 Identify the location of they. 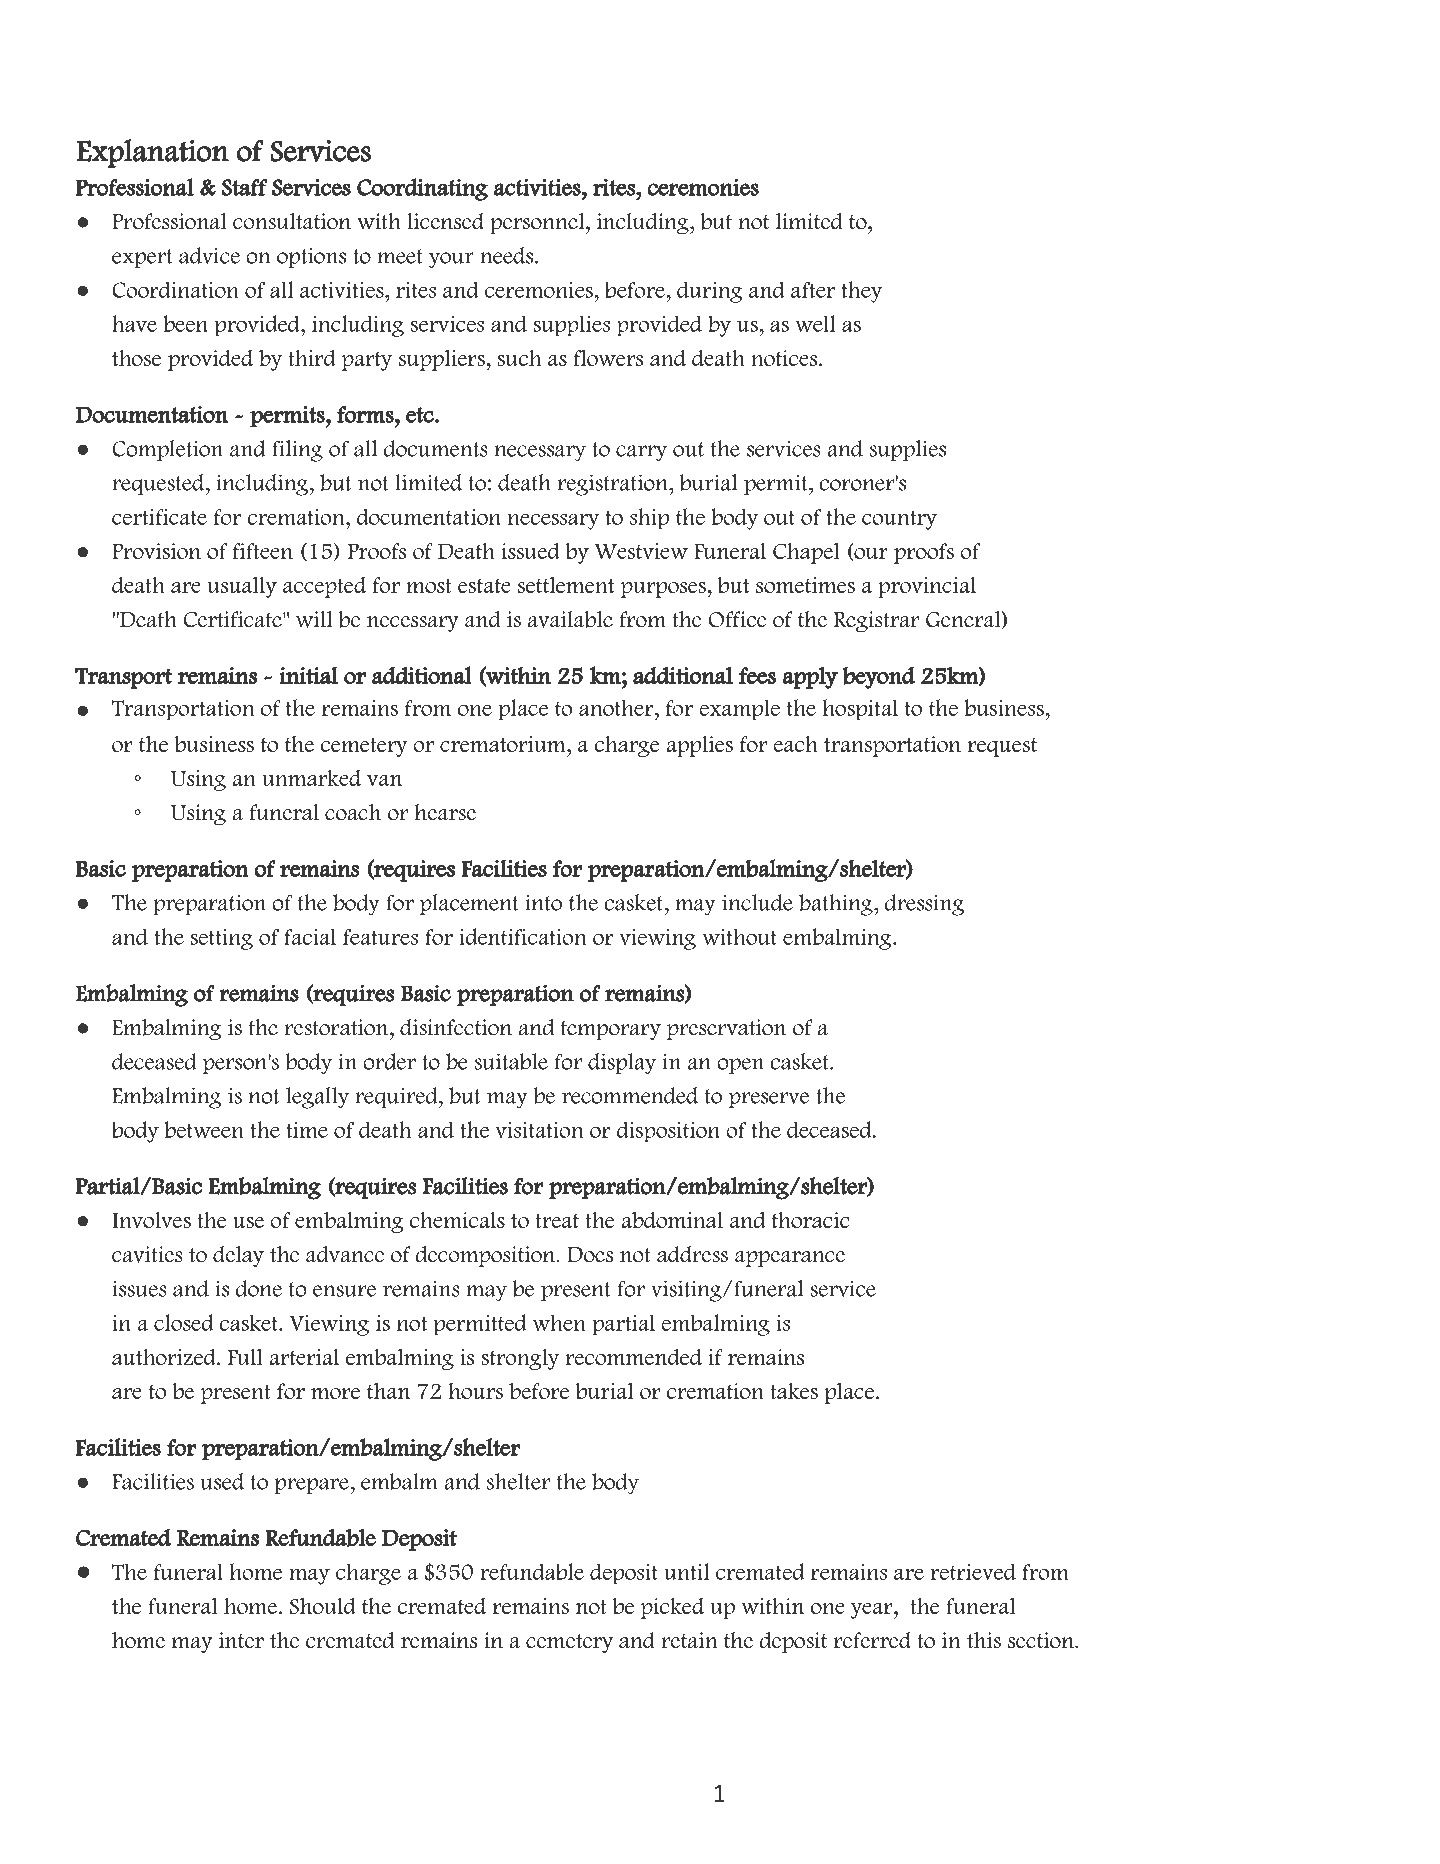
(861, 292).
